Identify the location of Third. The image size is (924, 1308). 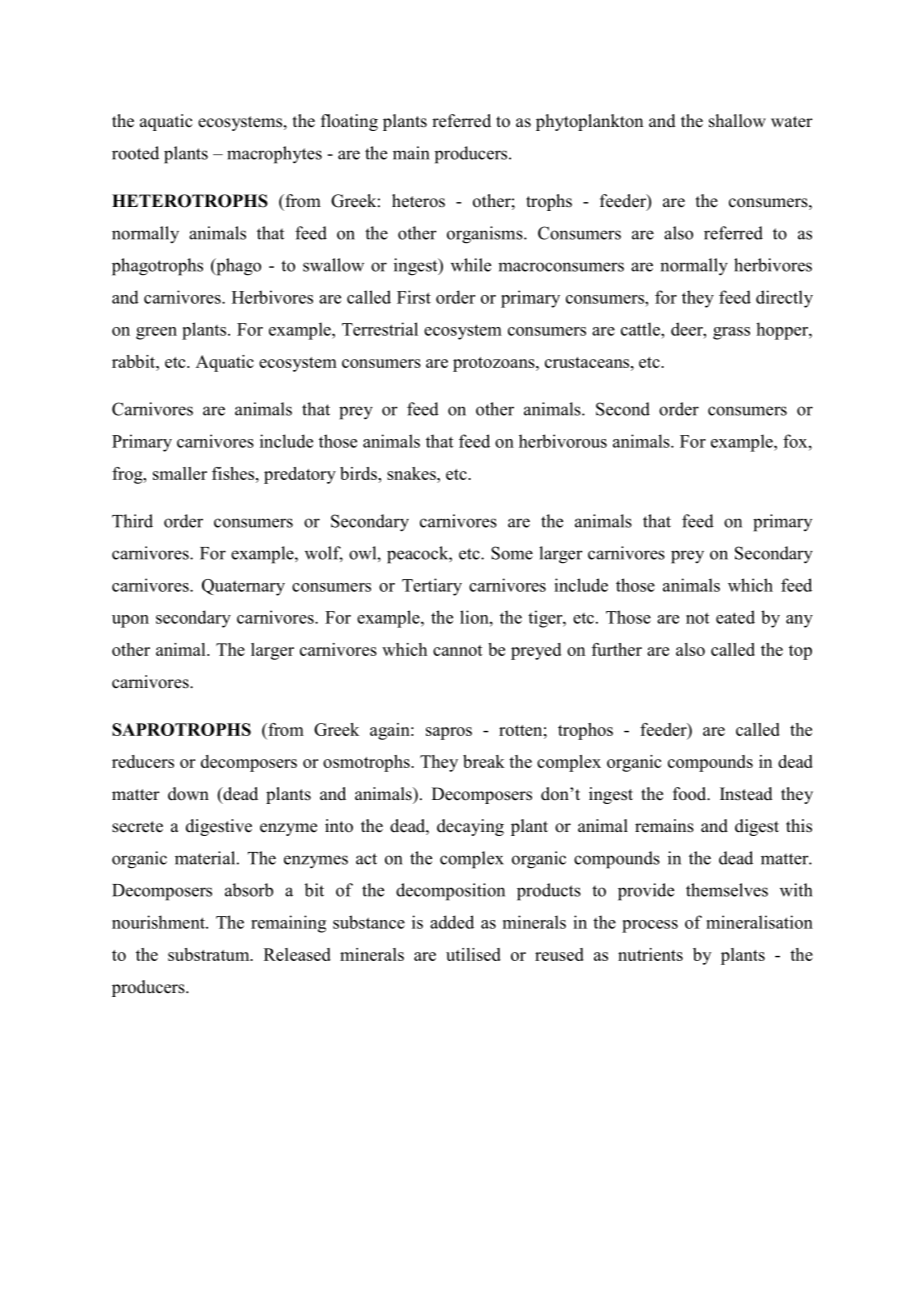
(132, 521).
